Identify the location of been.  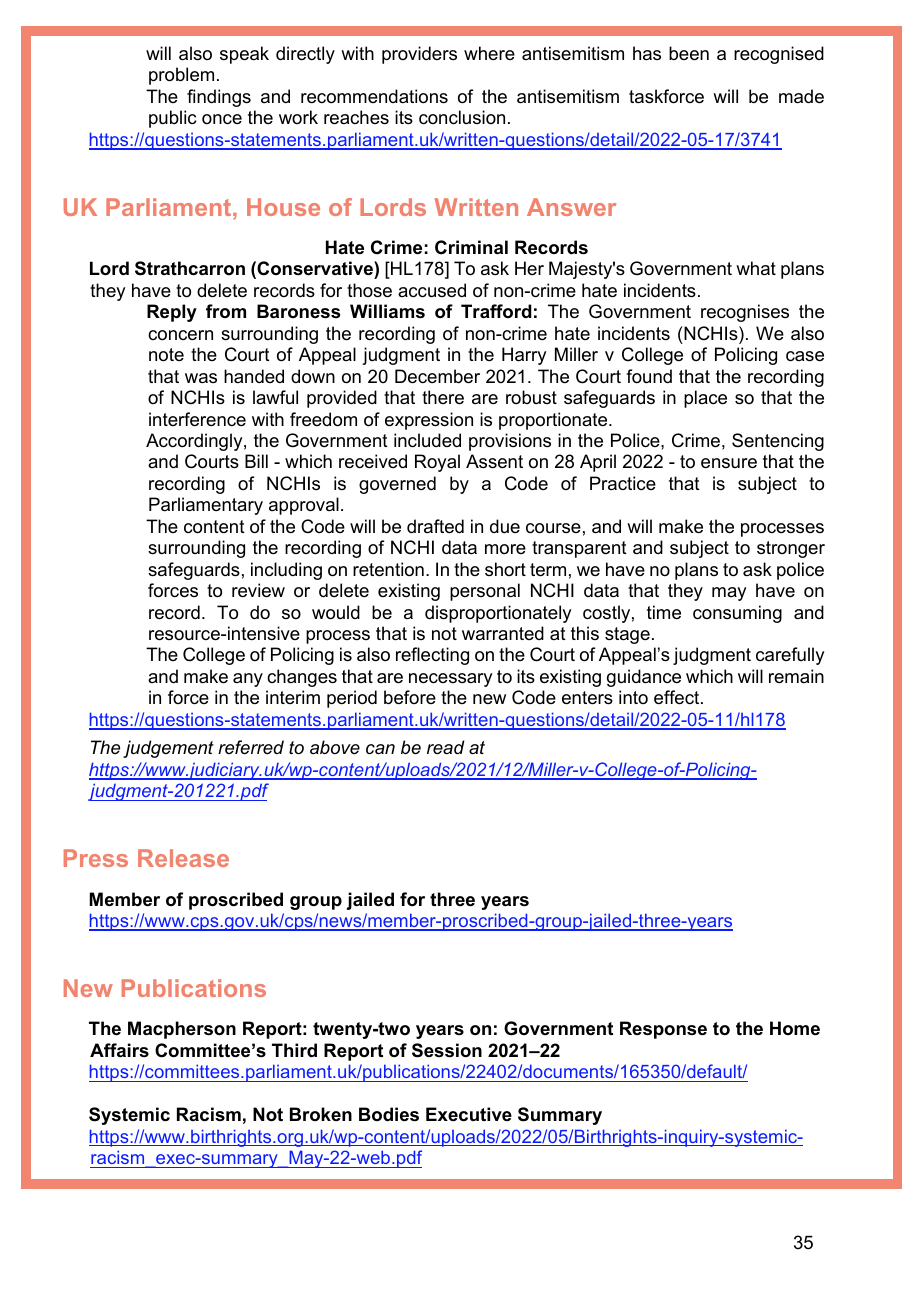
(689, 53).
